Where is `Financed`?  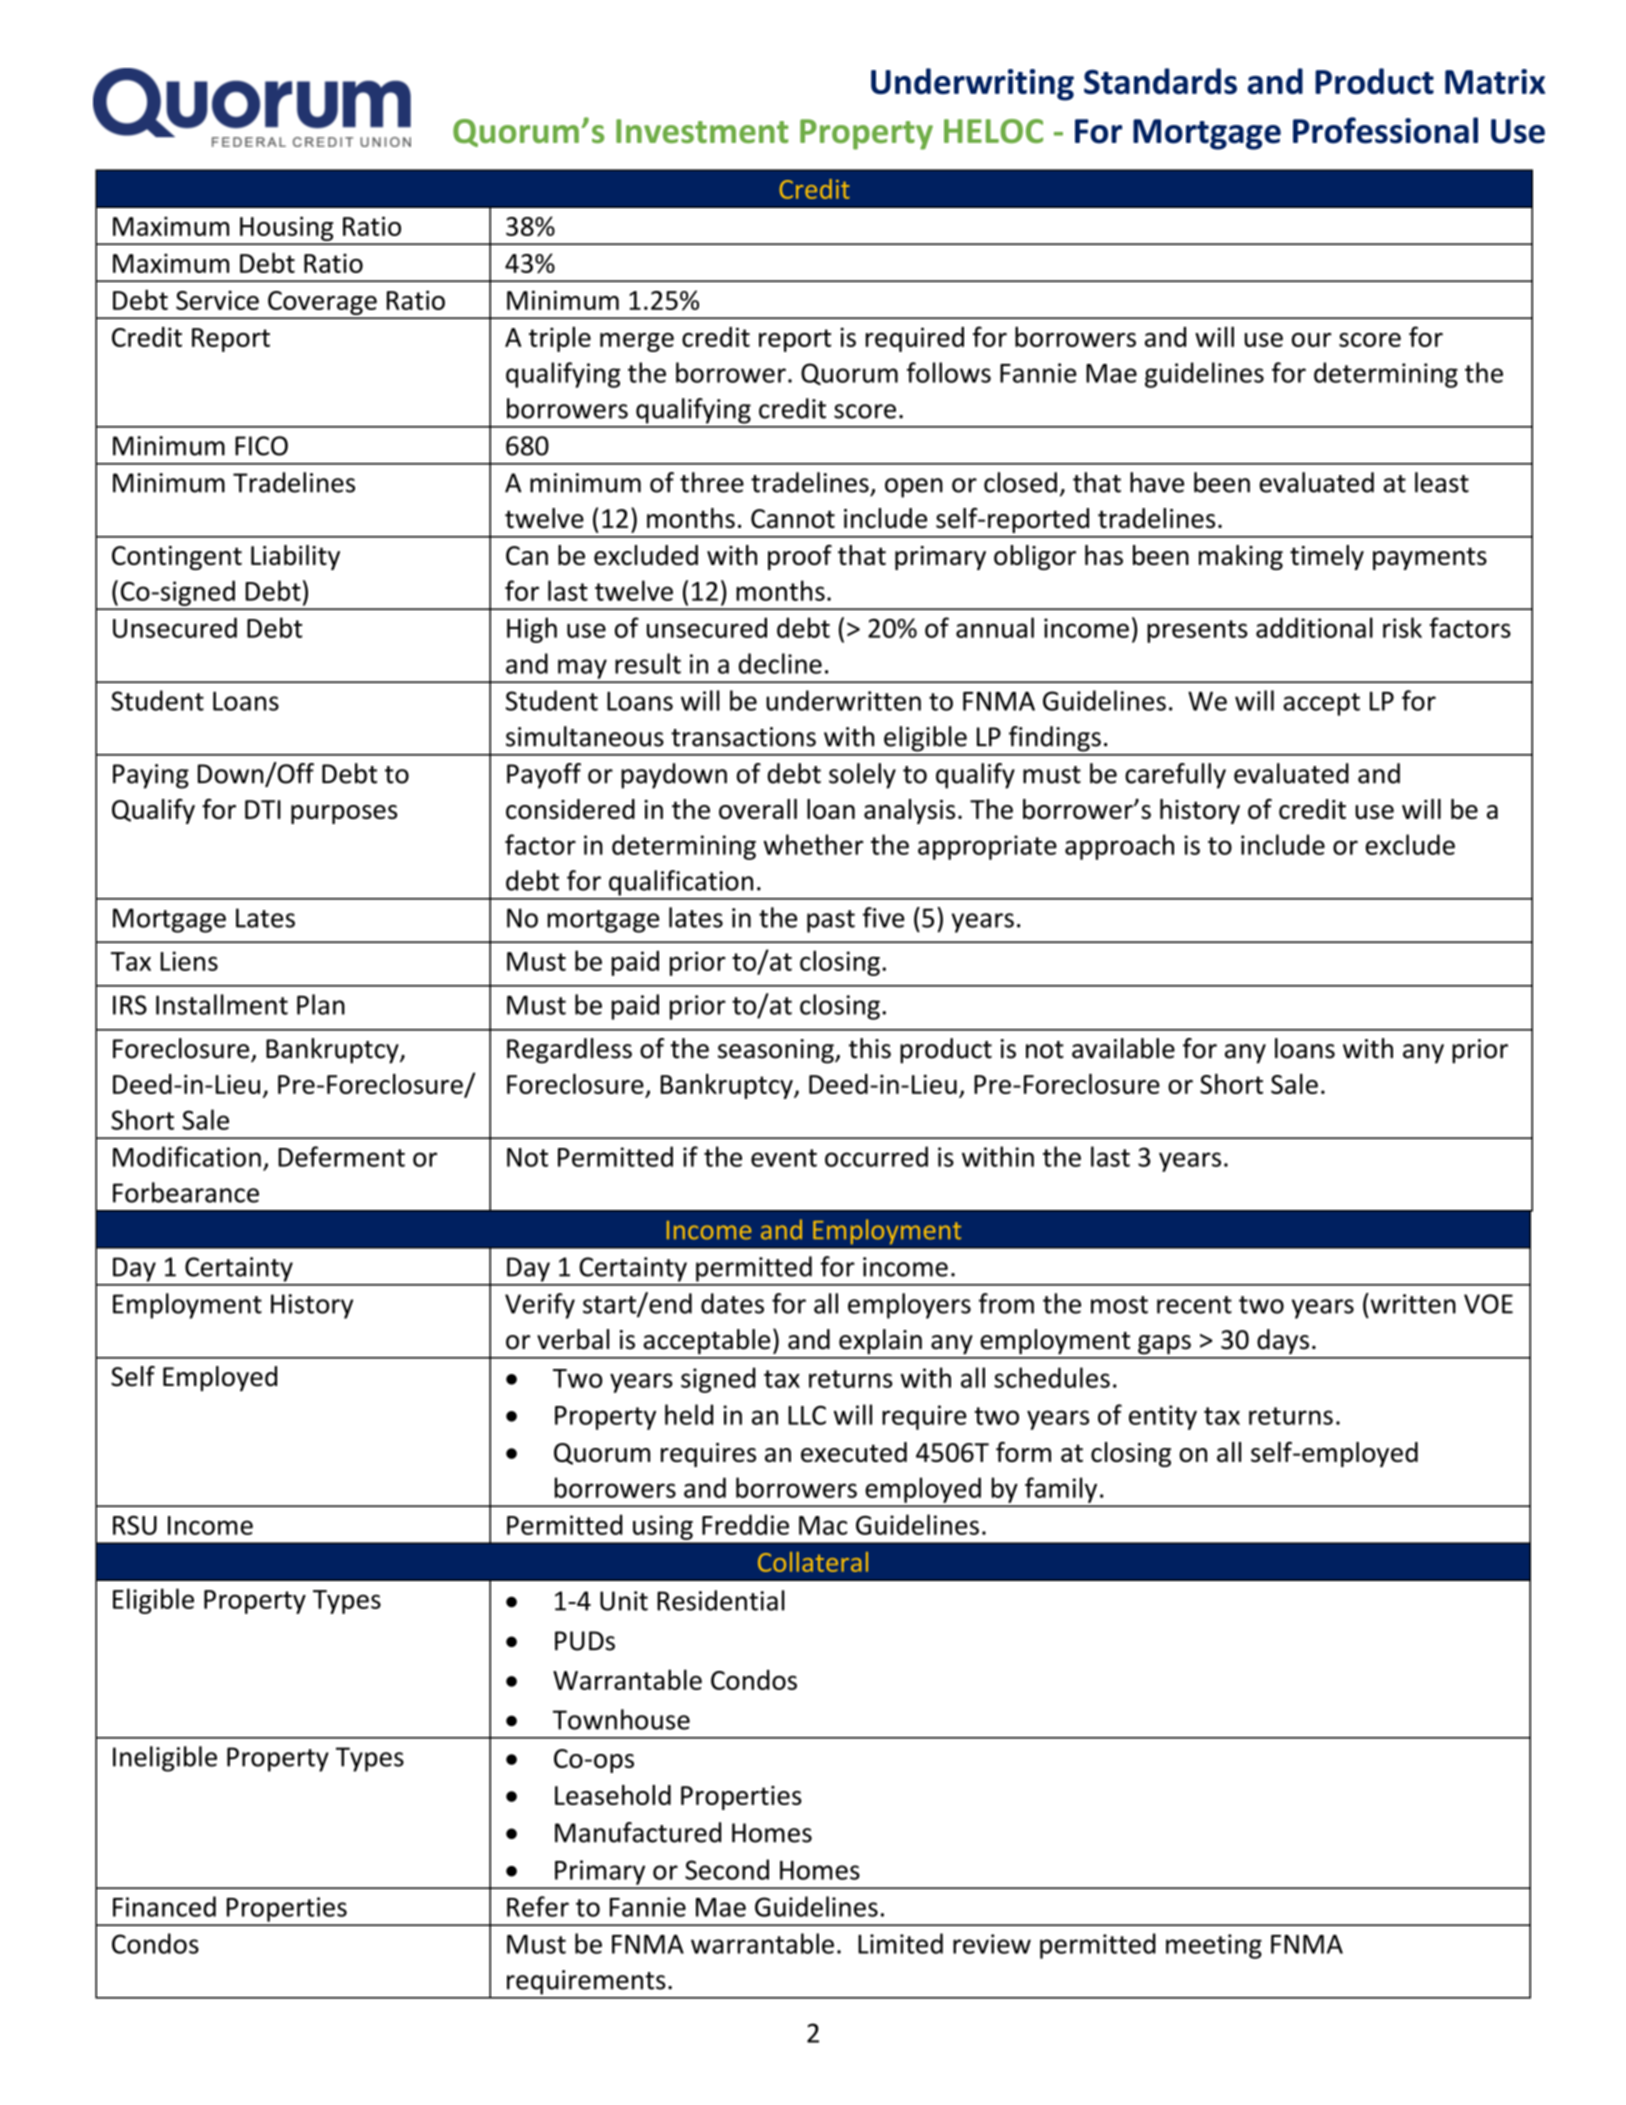
Financed is located at coordinates (164, 1906).
